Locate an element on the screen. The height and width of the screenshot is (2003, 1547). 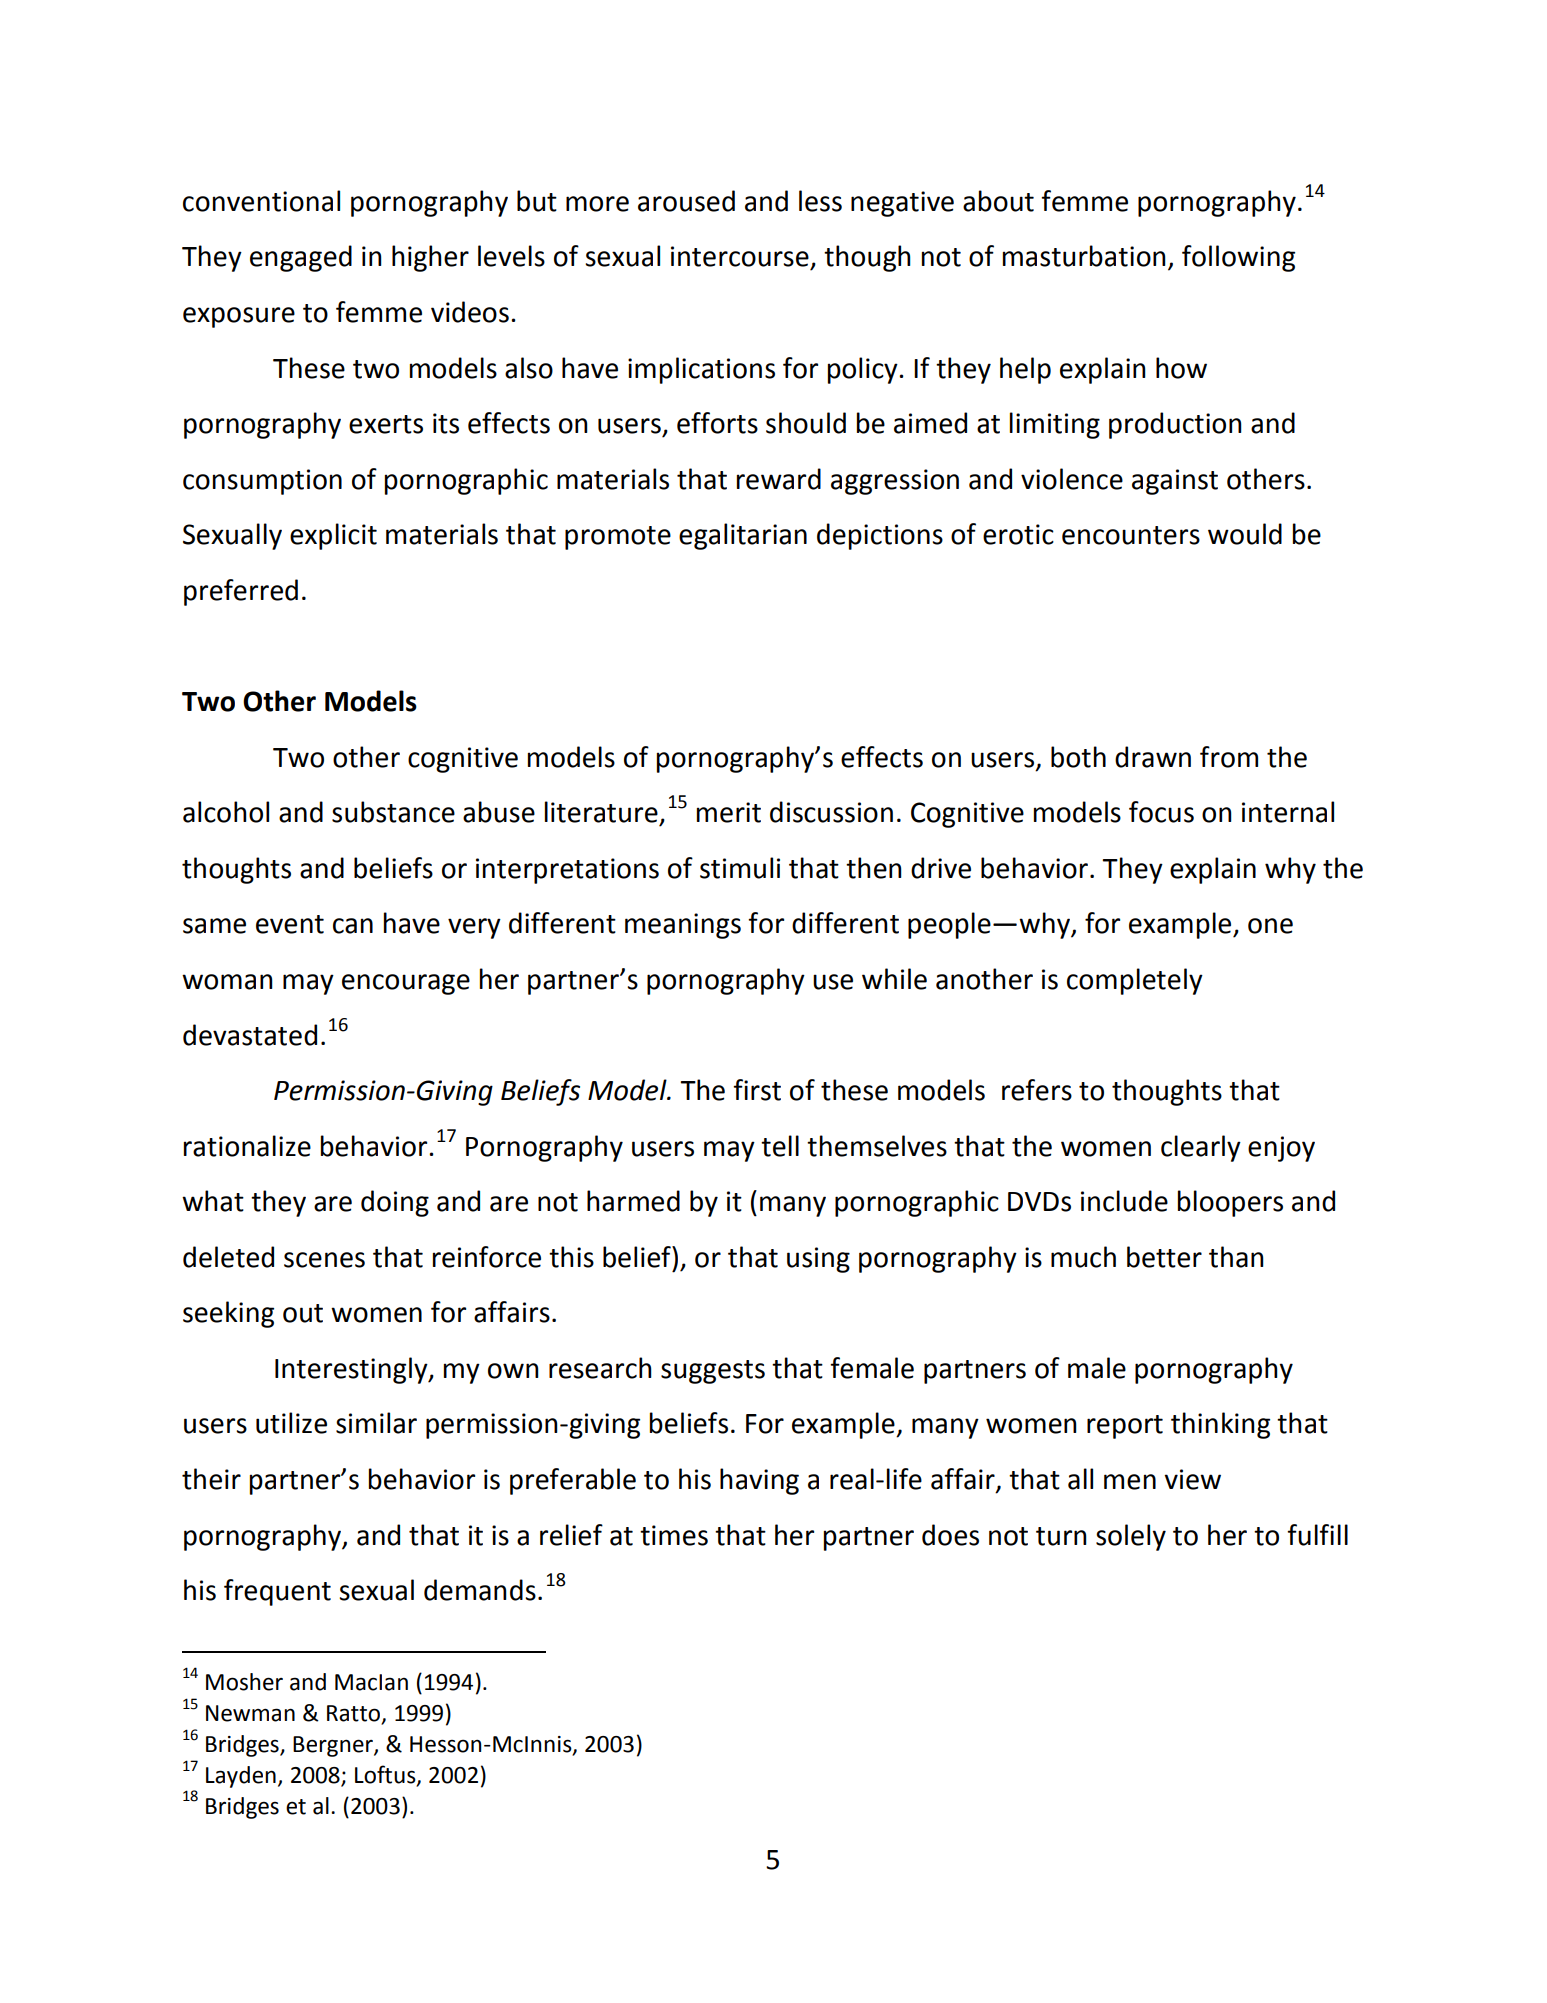
following is located at coordinates (1238, 258).
